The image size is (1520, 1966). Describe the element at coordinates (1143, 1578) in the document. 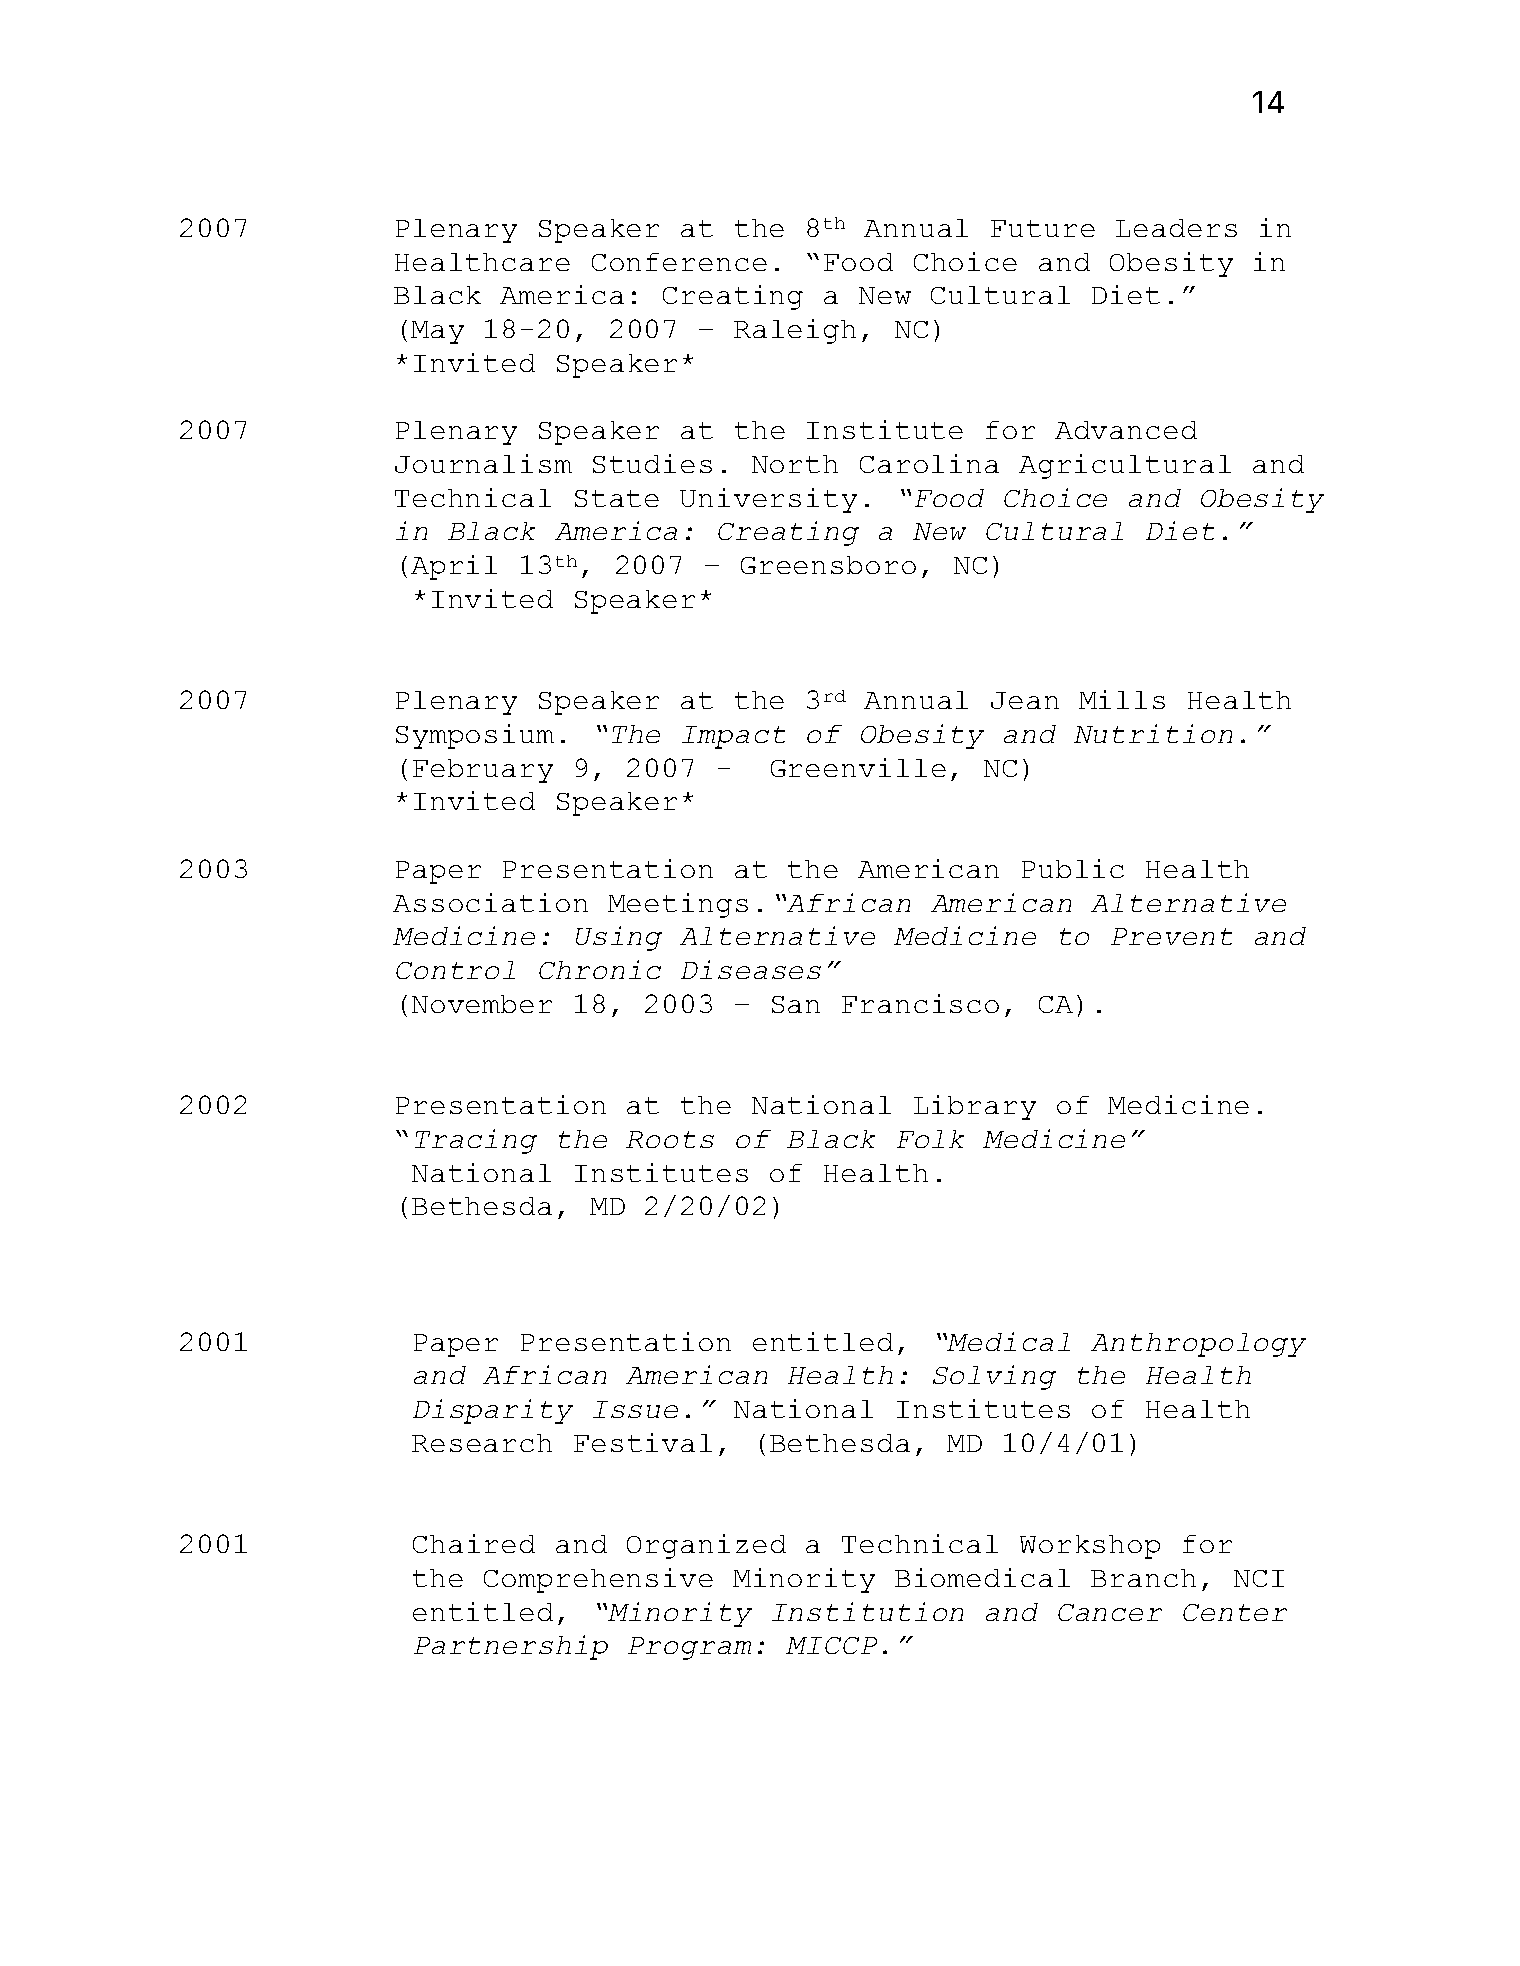

I see `Branch` at that location.
